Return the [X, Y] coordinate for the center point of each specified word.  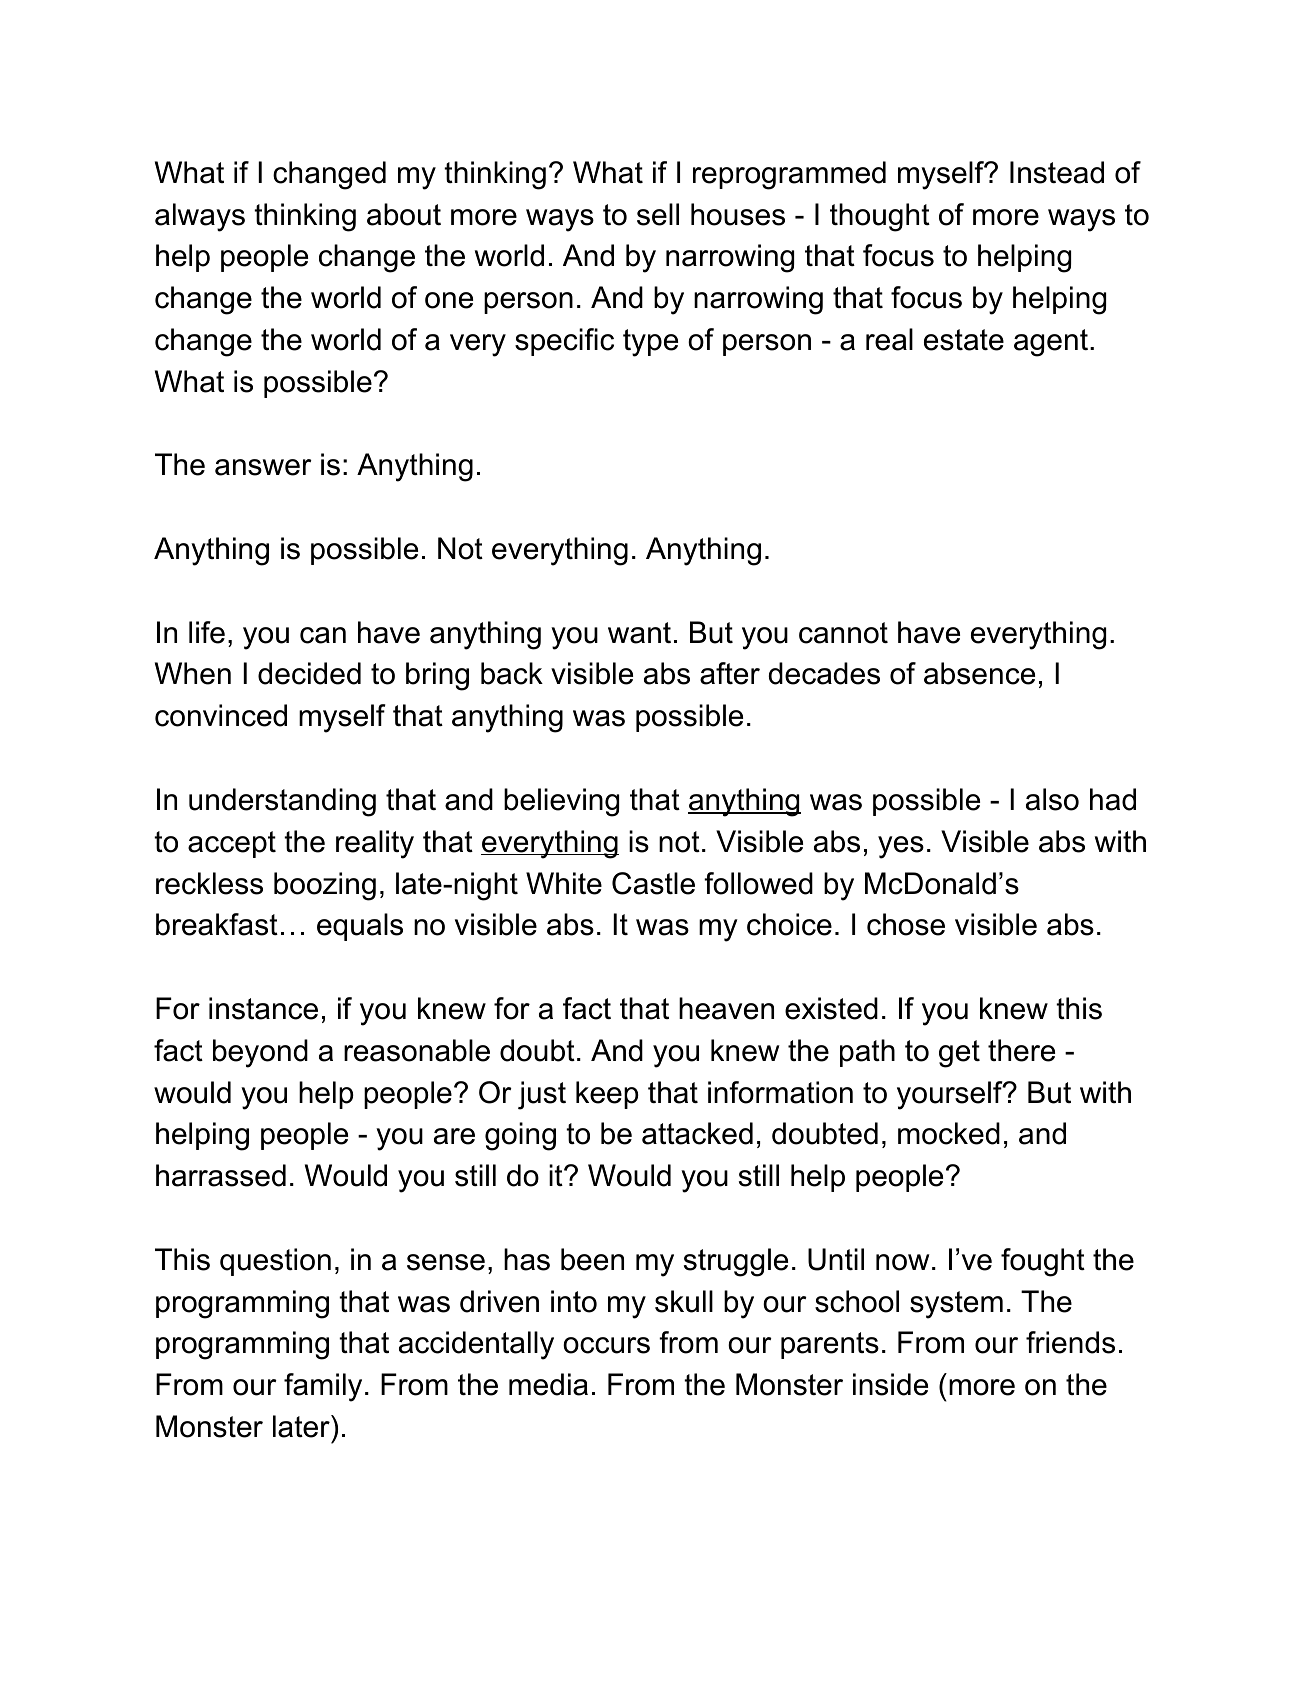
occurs [606, 1345]
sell [658, 214]
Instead [1057, 172]
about [404, 214]
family [323, 1387]
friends [1070, 1342]
